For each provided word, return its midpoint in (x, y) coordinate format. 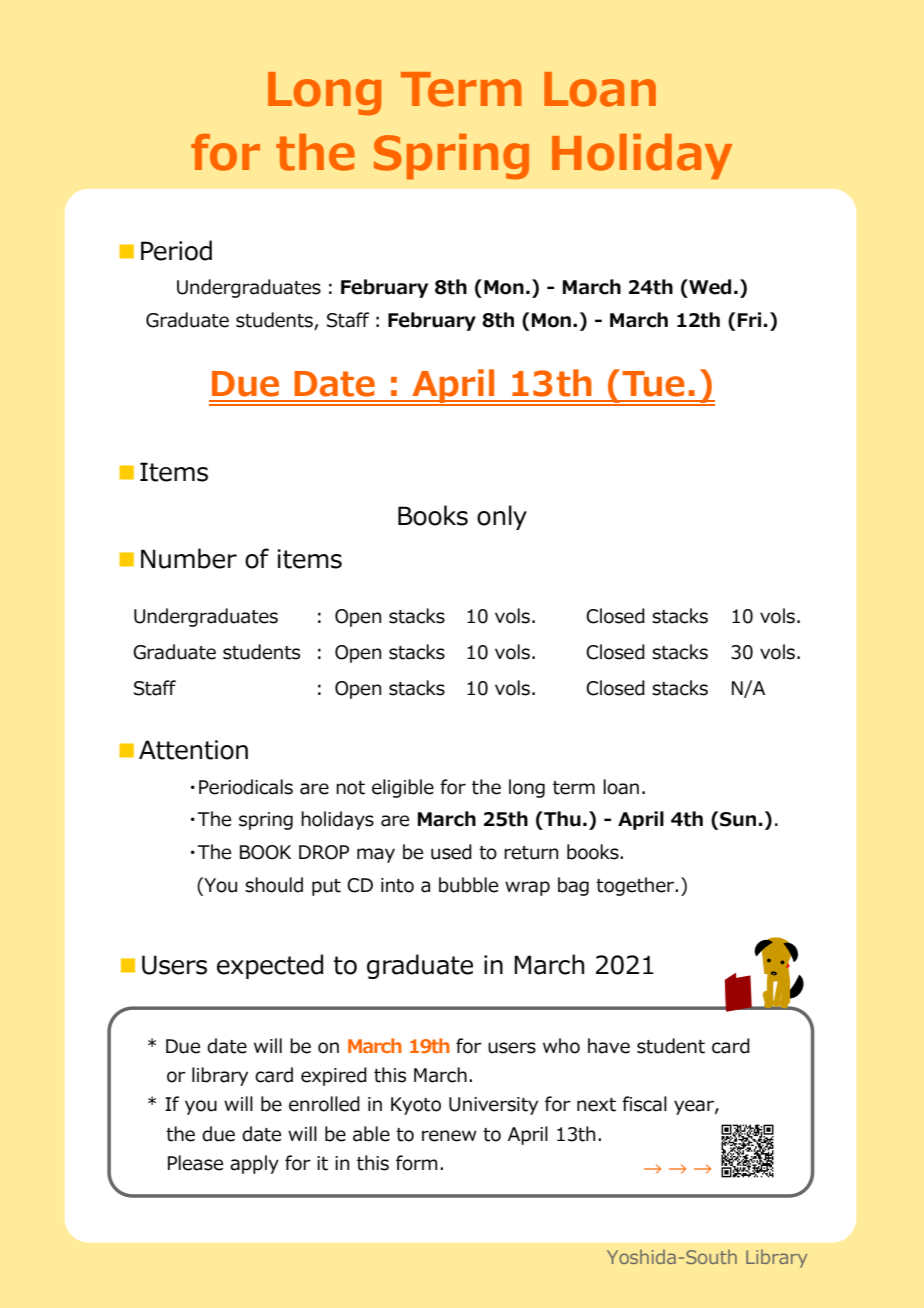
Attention (193, 750)
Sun (738, 819)
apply (254, 1164)
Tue (653, 384)
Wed (709, 287)
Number (189, 558)
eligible (403, 788)
